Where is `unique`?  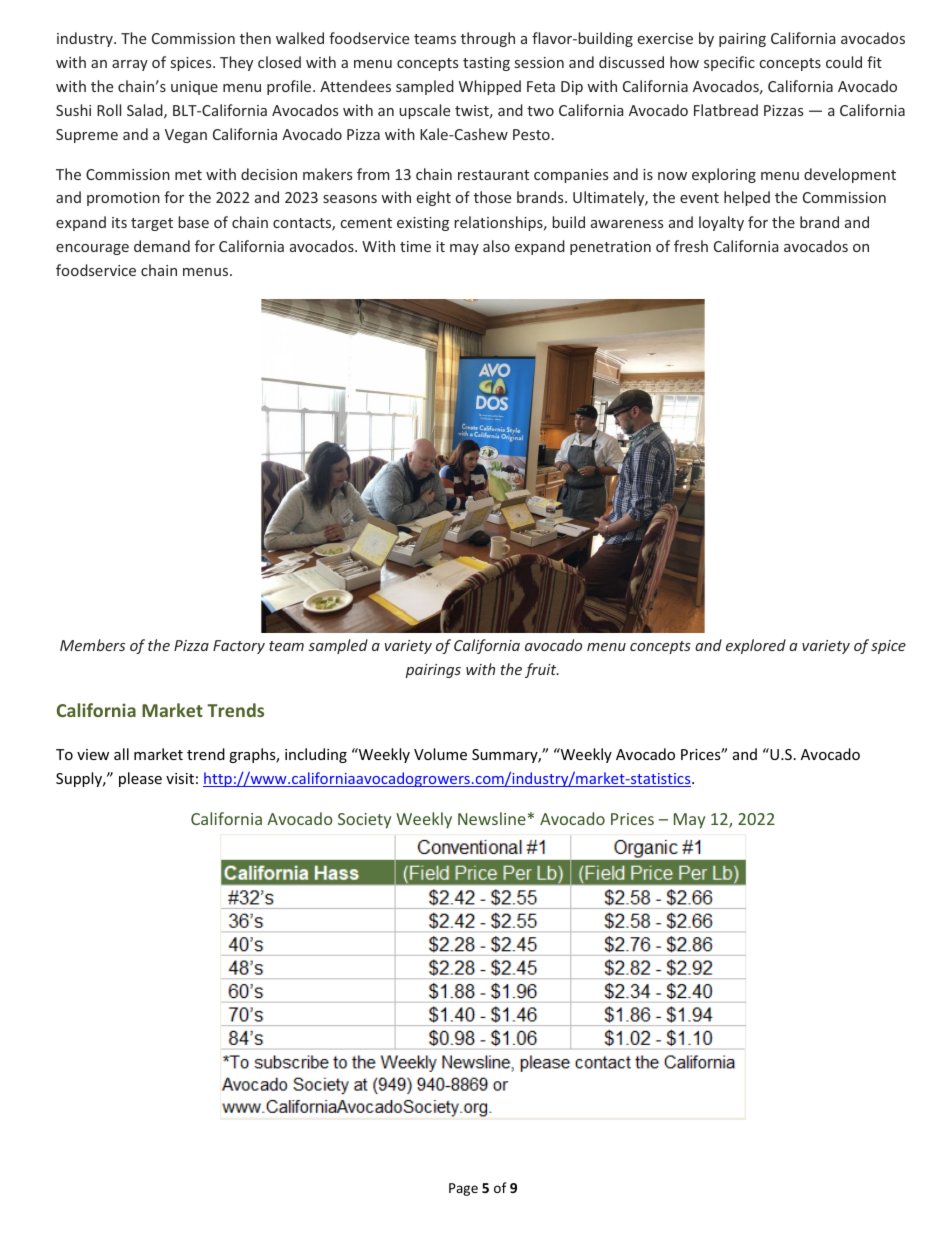
unique is located at coordinates (194, 88).
